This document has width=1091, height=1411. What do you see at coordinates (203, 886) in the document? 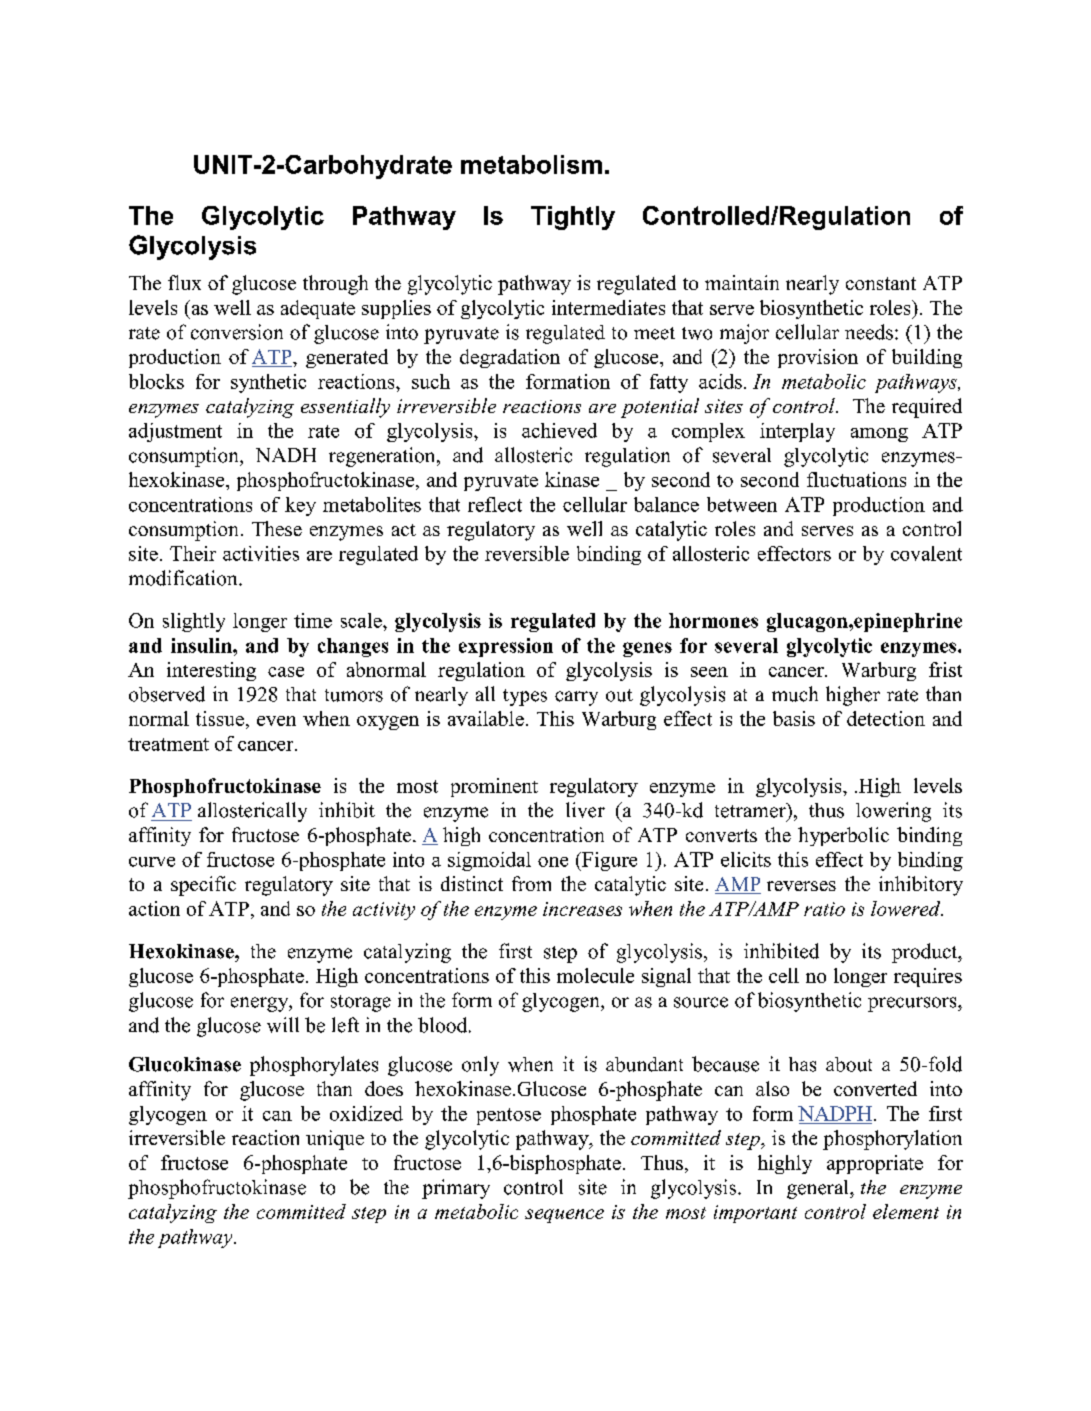
I see `specific` at bounding box center [203, 886].
